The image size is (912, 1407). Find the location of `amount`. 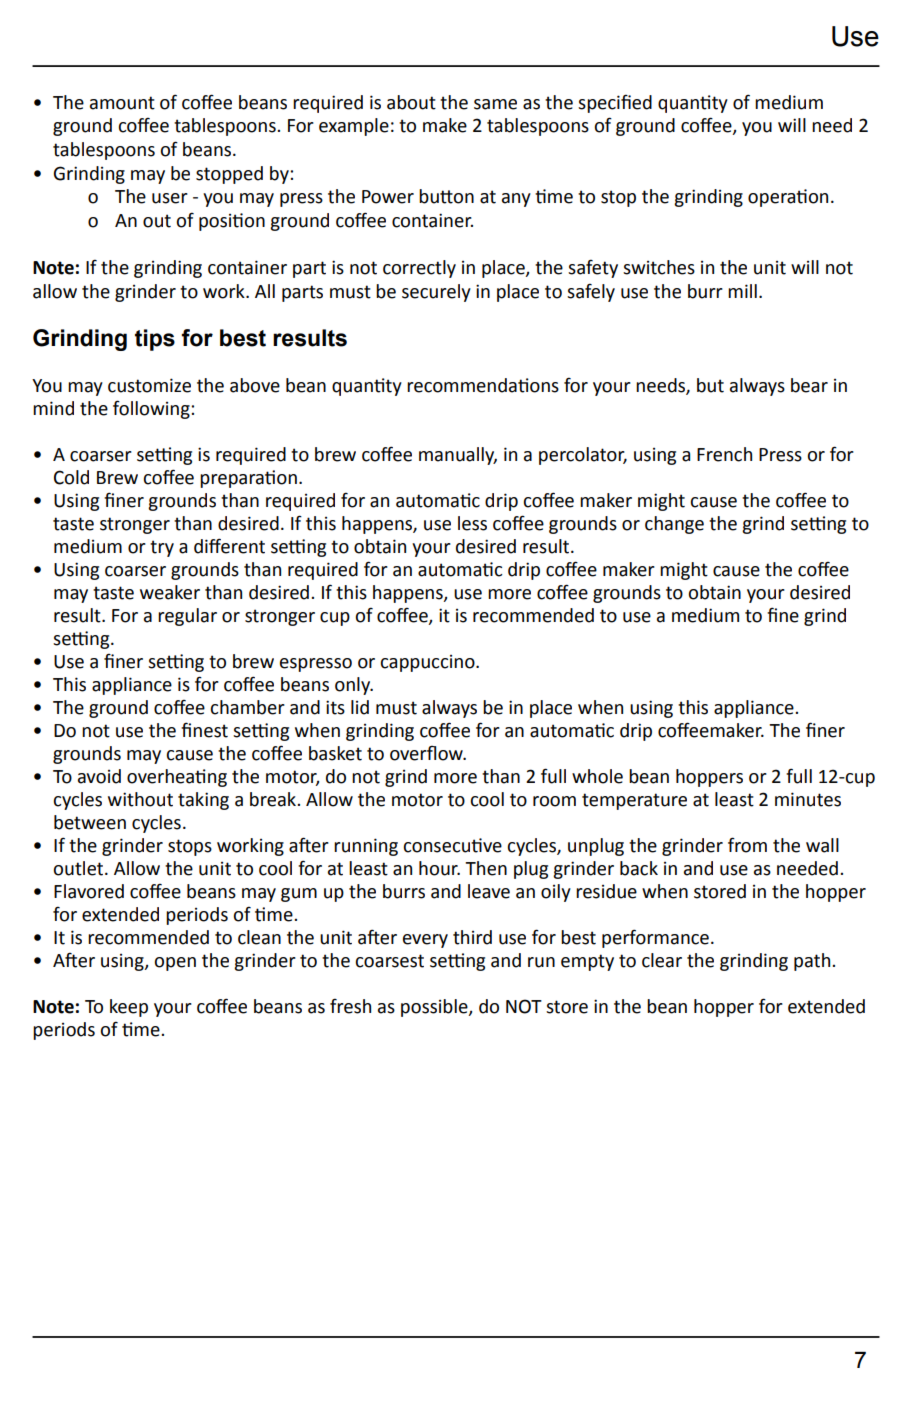

amount is located at coordinates (122, 103).
